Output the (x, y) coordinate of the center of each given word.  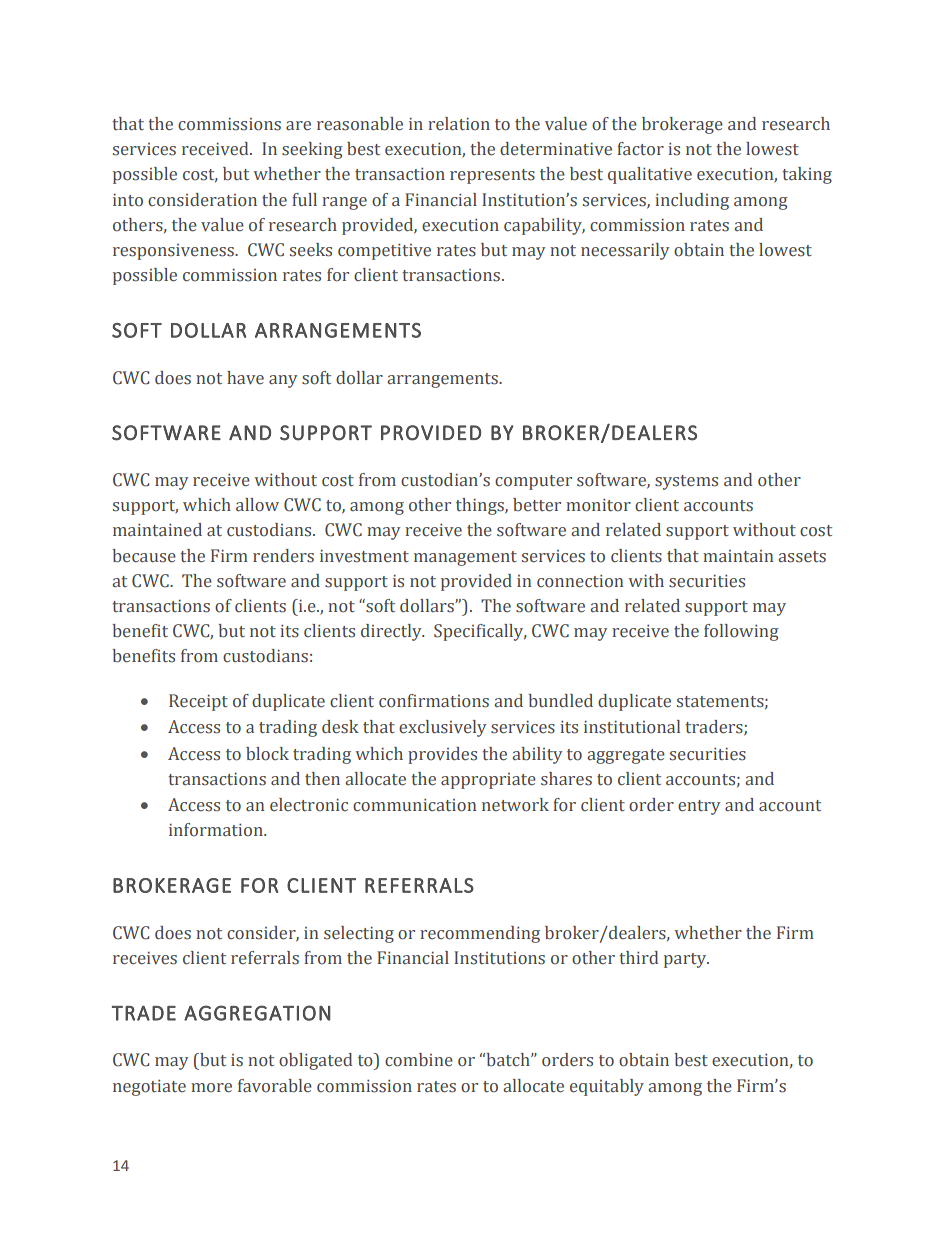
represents (492, 176)
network (515, 805)
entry (699, 807)
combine (419, 1060)
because (144, 556)
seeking (312, 150)
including (692, 201)
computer (533, 482)
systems (686, 482)
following (741, 632)
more (211, 1088)
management (465, 558)
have (245, 378)
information (217, 830)
